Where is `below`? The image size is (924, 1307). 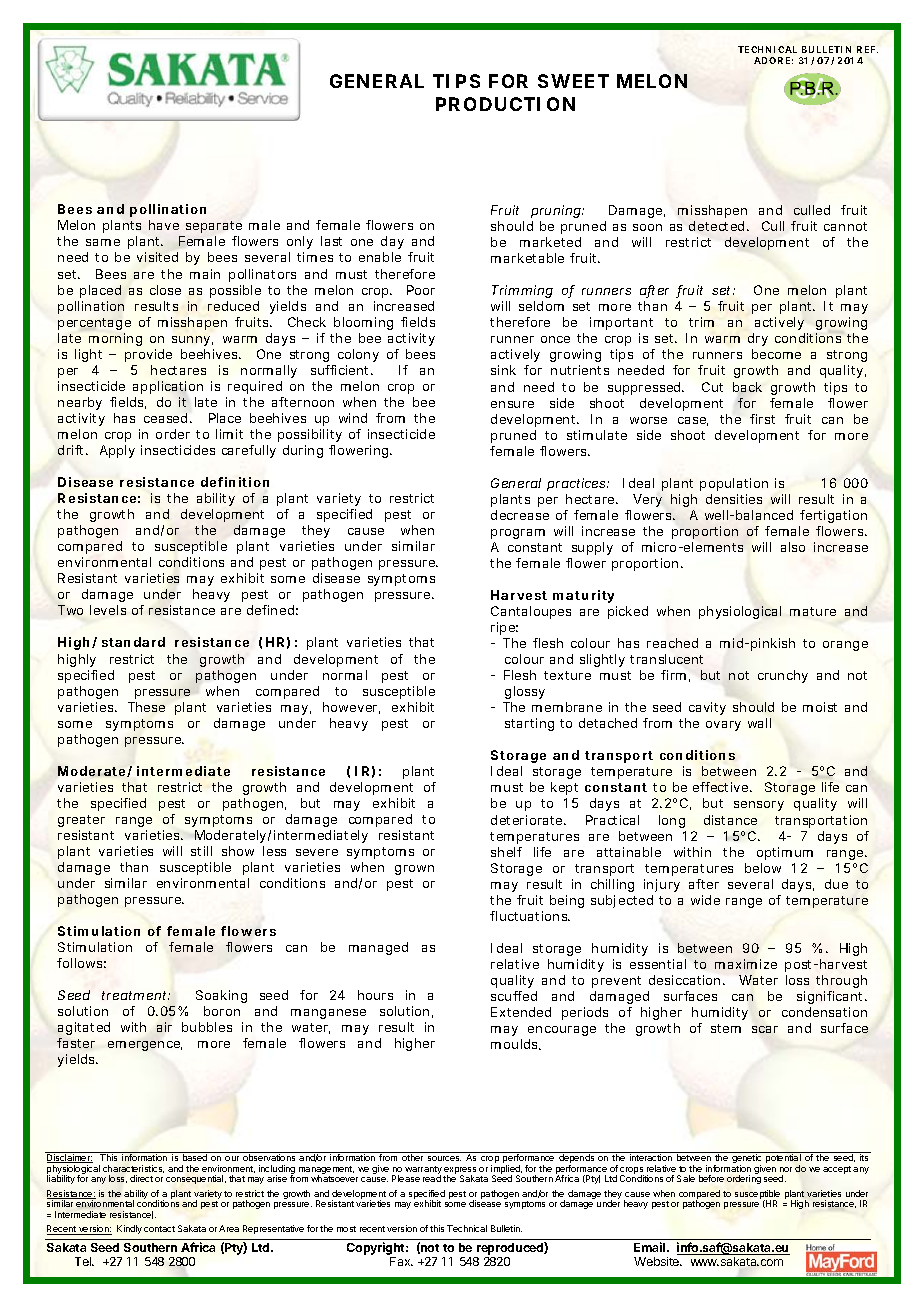
below is located at coordinates (763, 868).
